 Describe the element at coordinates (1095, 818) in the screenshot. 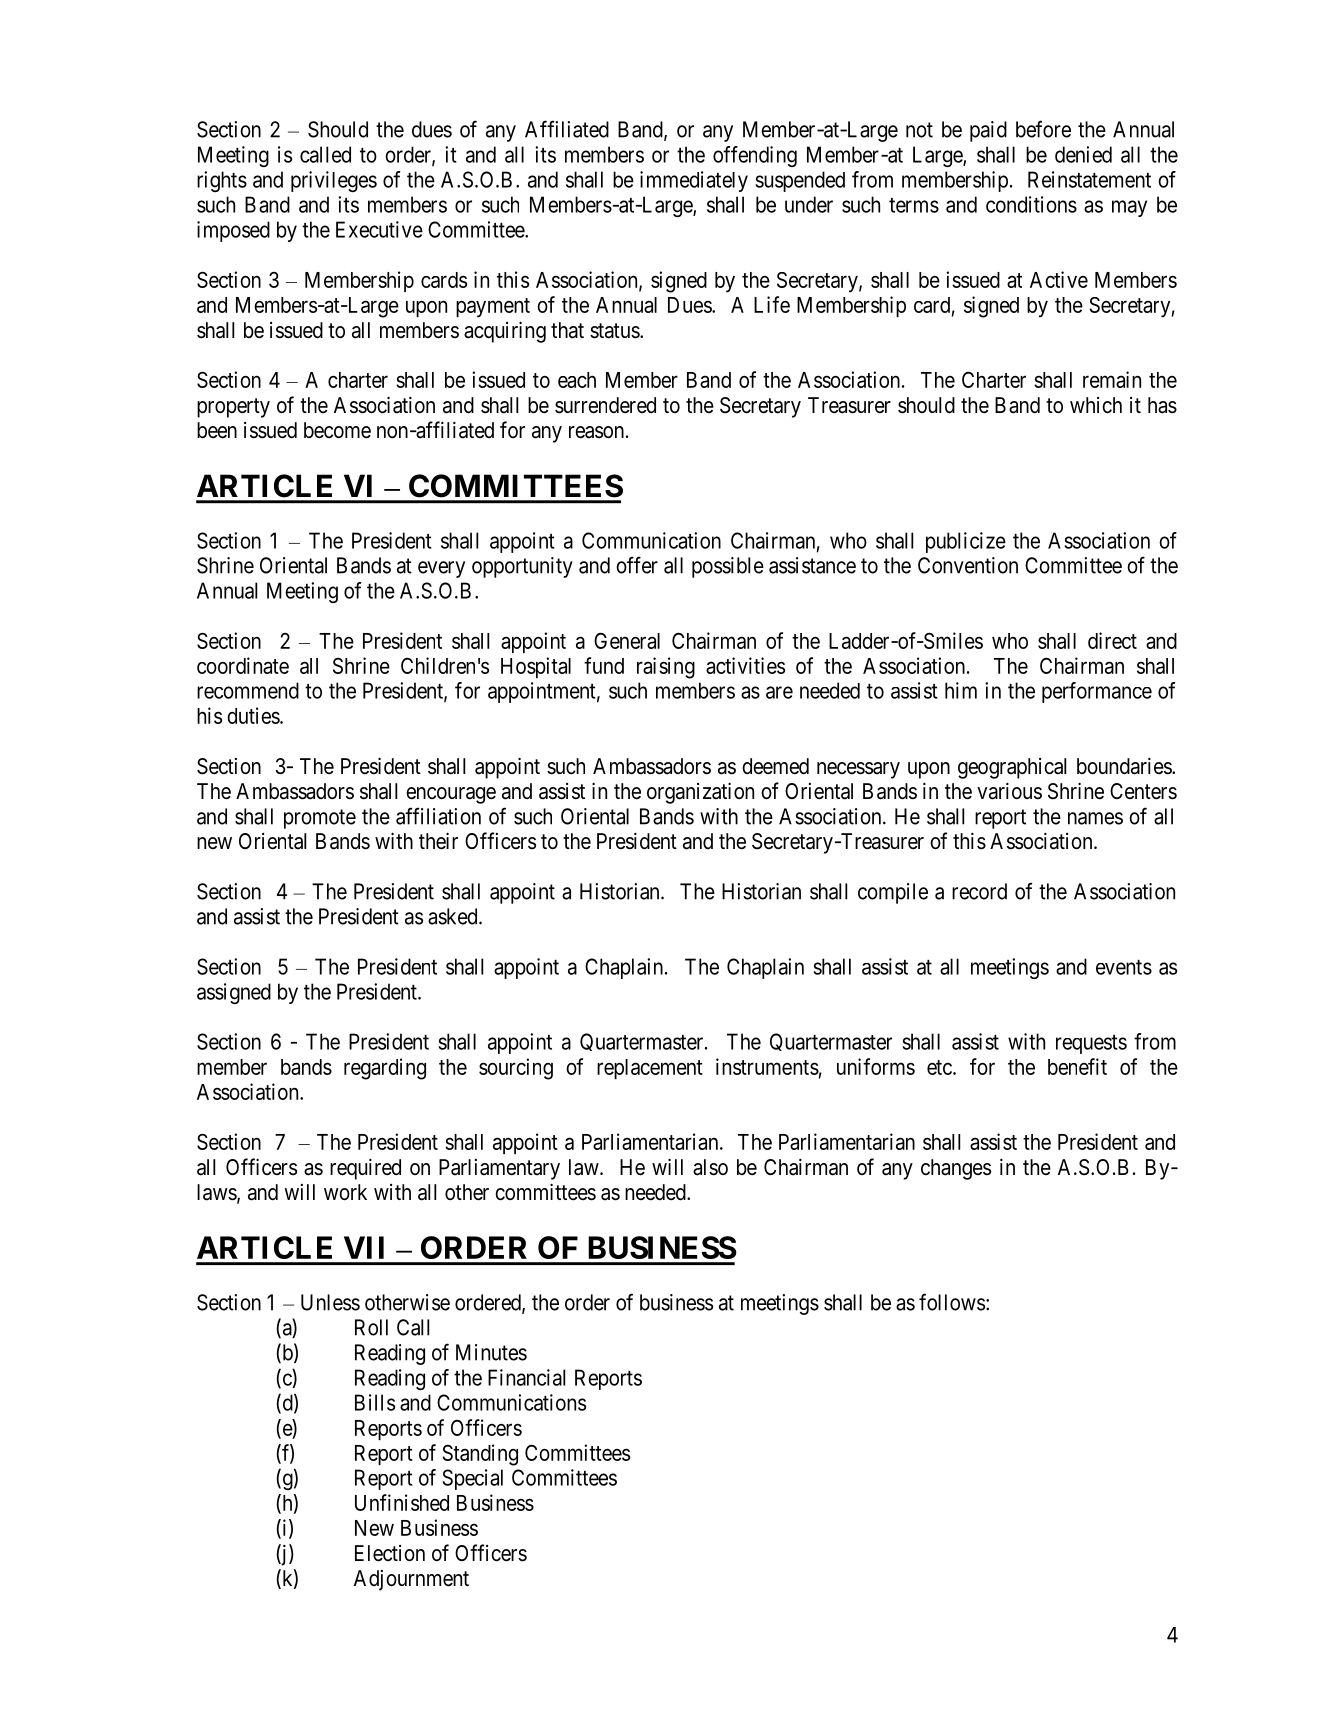

I see `names` at that location.
